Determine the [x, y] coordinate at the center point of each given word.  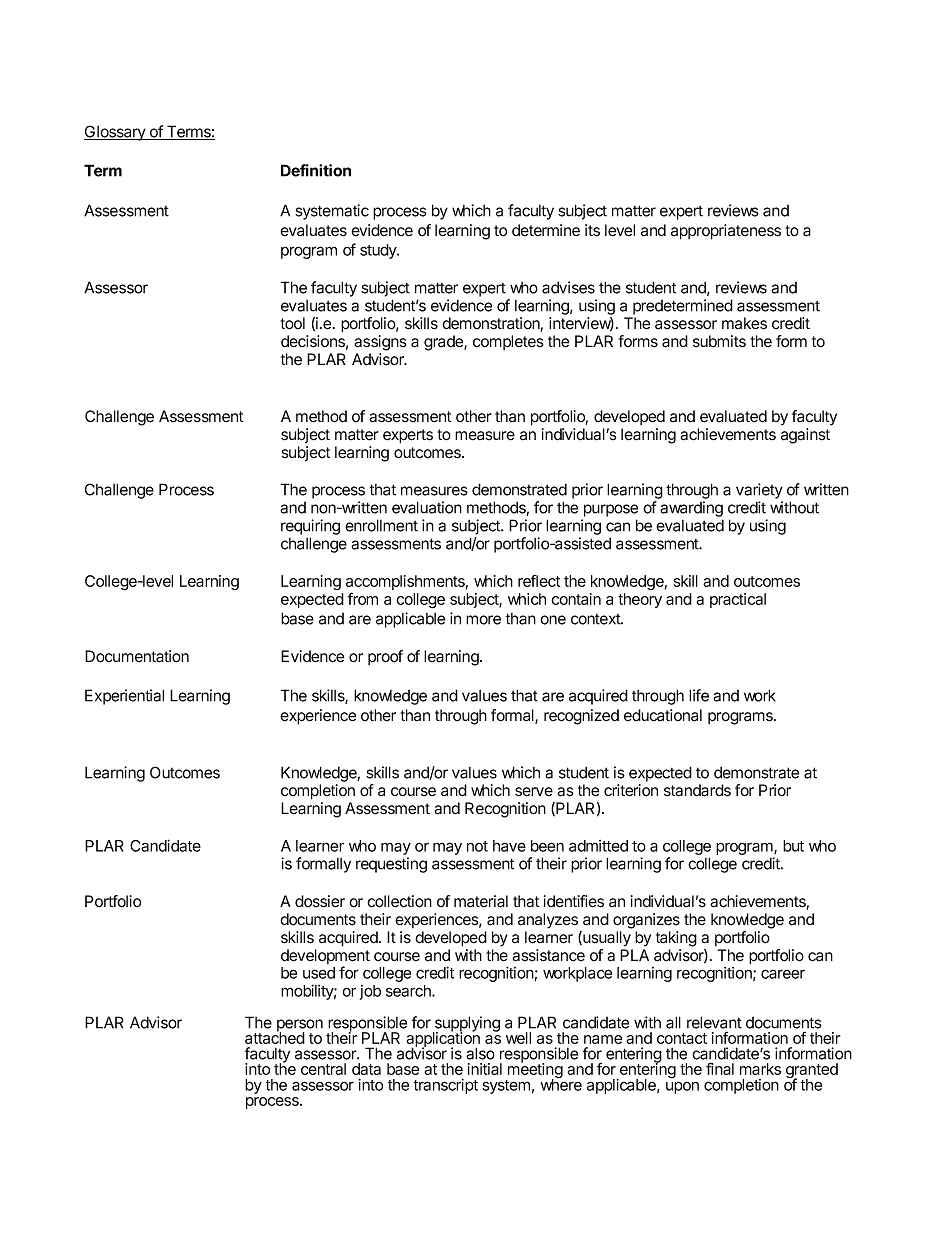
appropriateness [726, 232]
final [720, 1068]
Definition [316, 170]
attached [275, 1037]
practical [738, 600]
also [480, 1053]
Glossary [116, 133]
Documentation [137, 656]
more [483, 620]
